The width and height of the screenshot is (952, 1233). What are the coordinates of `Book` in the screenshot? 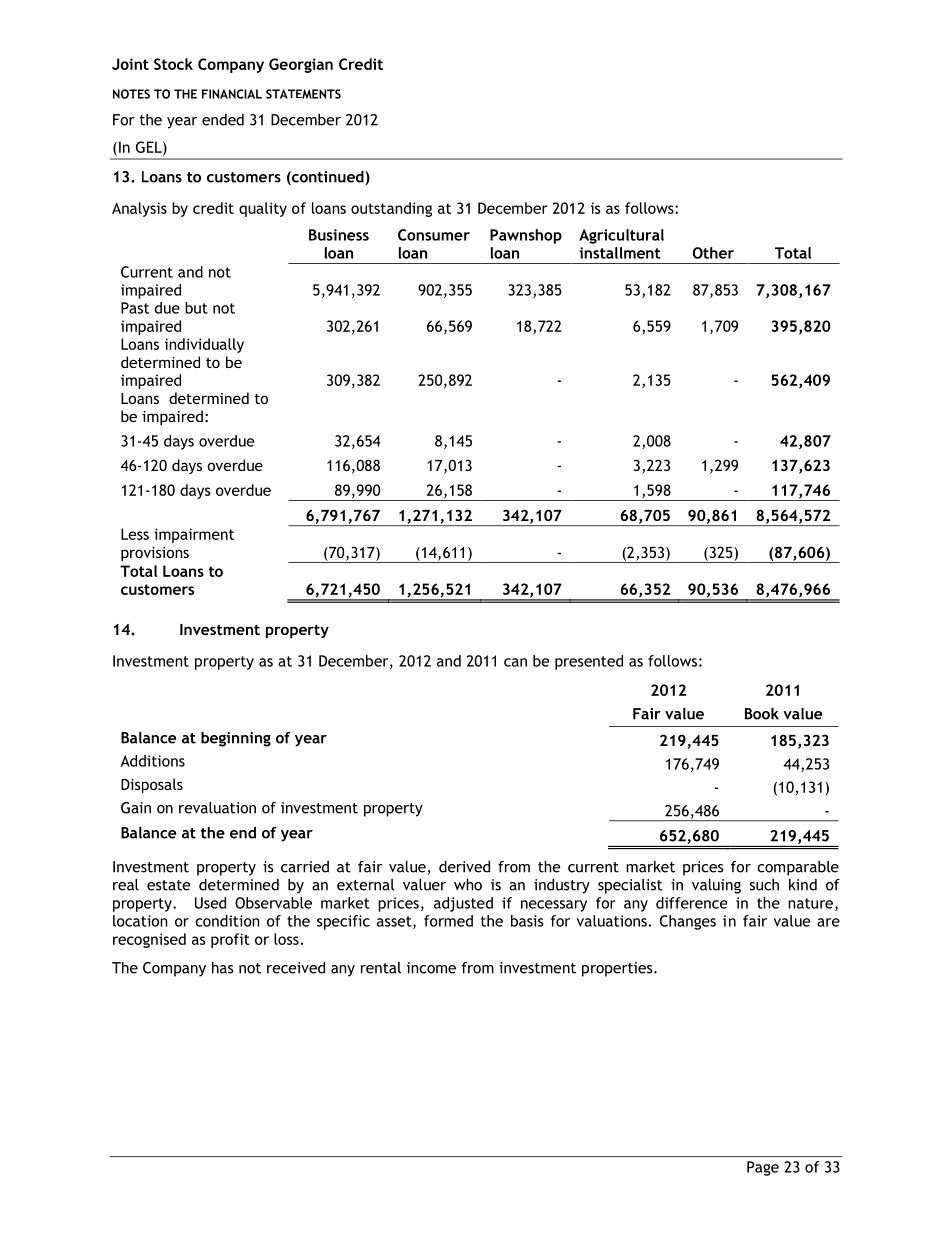 It's located at (762, 714).
